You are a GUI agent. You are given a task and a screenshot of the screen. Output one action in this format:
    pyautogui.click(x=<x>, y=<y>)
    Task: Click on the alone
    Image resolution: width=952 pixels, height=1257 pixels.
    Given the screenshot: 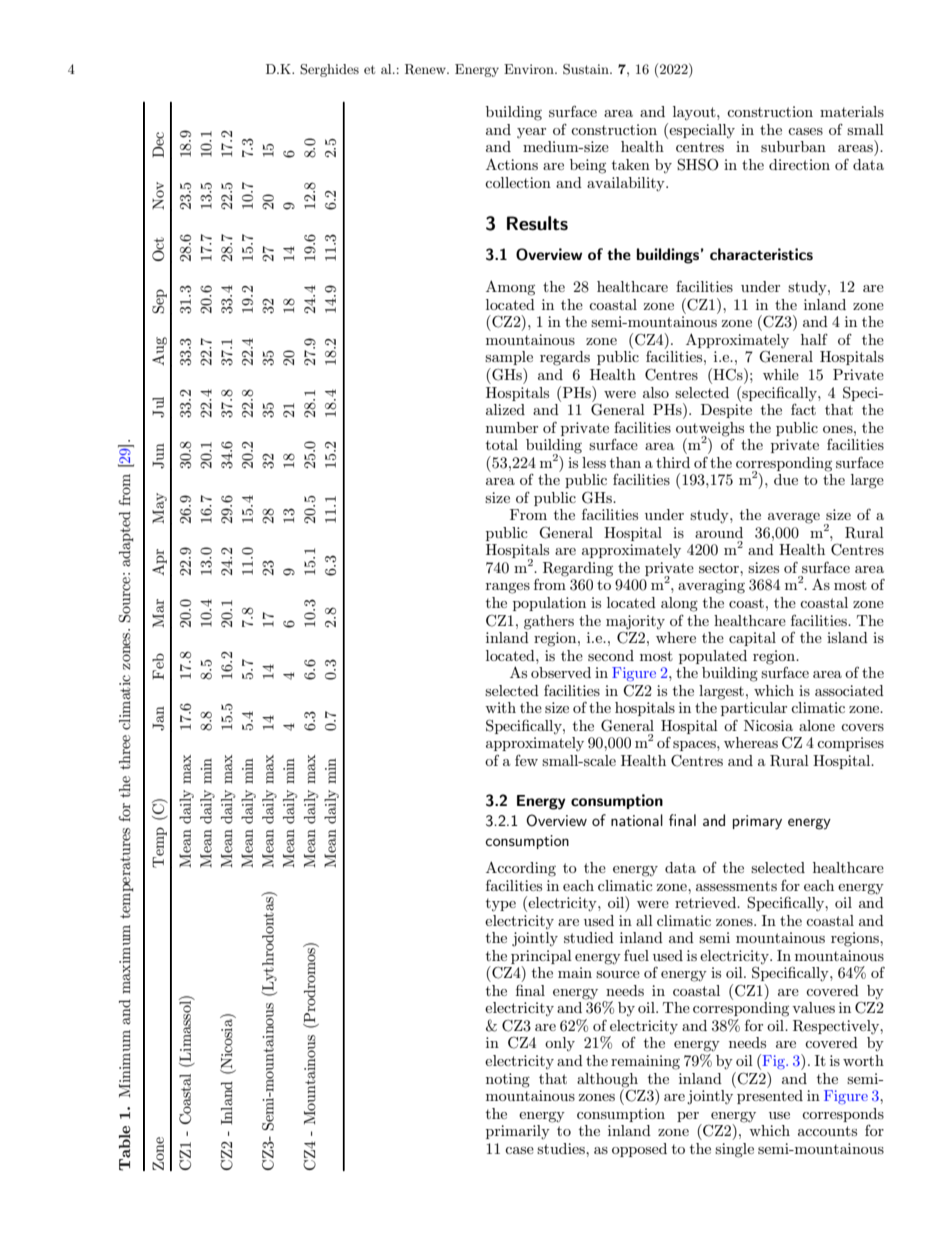 What is the action you would take?
    pyautogui.click(x=817, y=725)
